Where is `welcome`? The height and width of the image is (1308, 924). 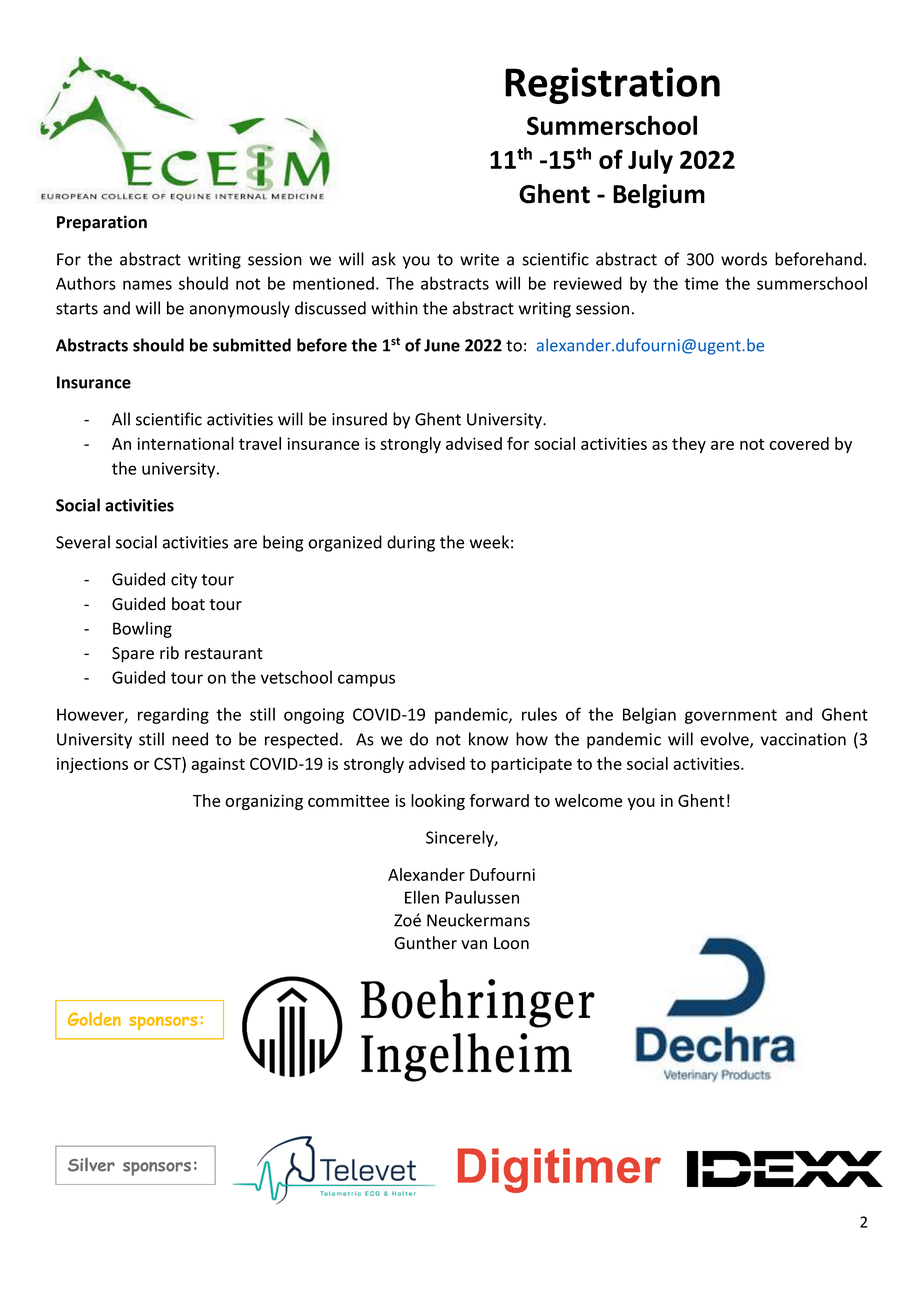
welcome is located at coordinates (588, 800).
